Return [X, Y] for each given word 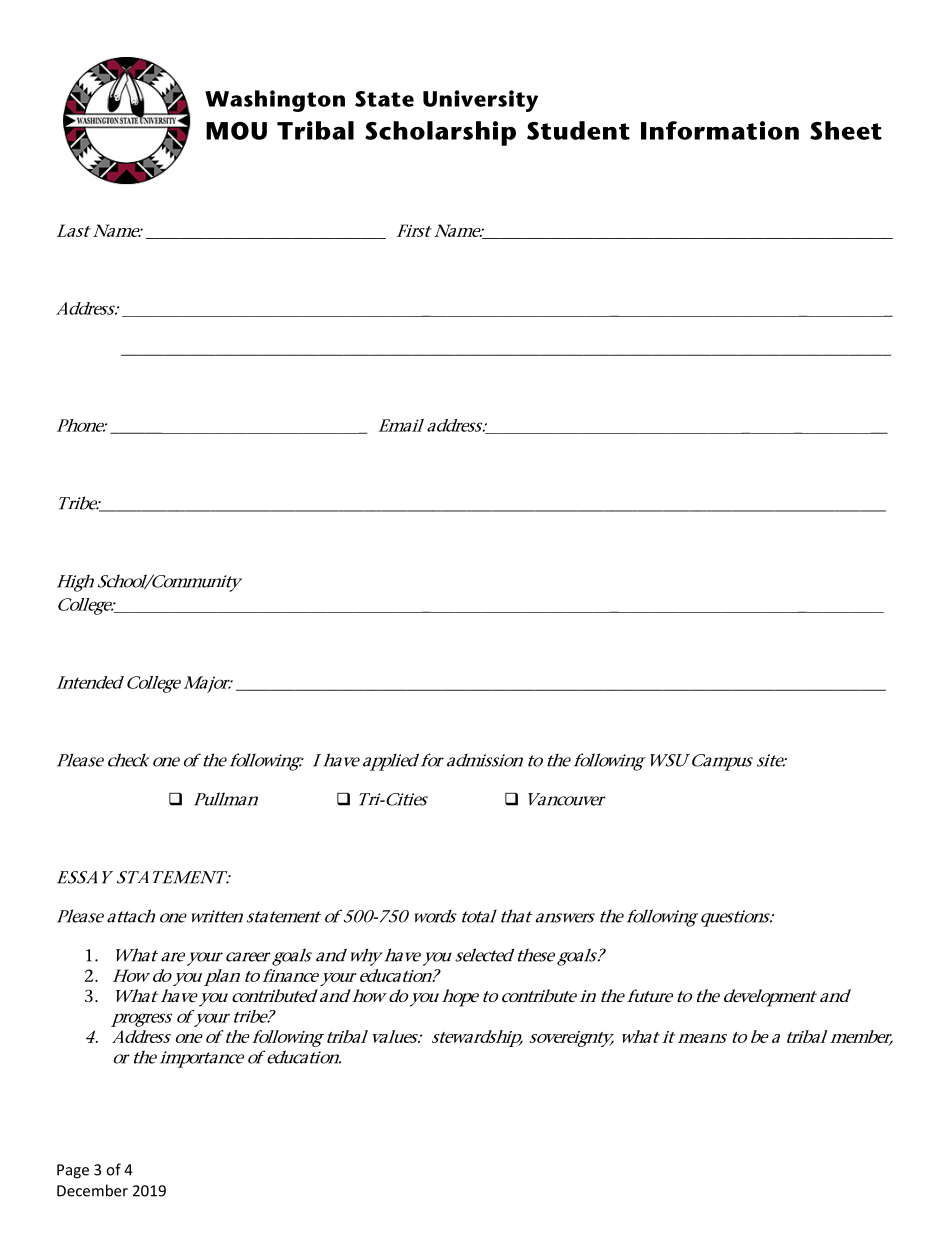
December [92, 1190]
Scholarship [440, 133]
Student [578, 130]
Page [73, 1171]
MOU [236, 131]
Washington [275, 101]
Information [720, 130]
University [480, 101]
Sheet [846, 130]
